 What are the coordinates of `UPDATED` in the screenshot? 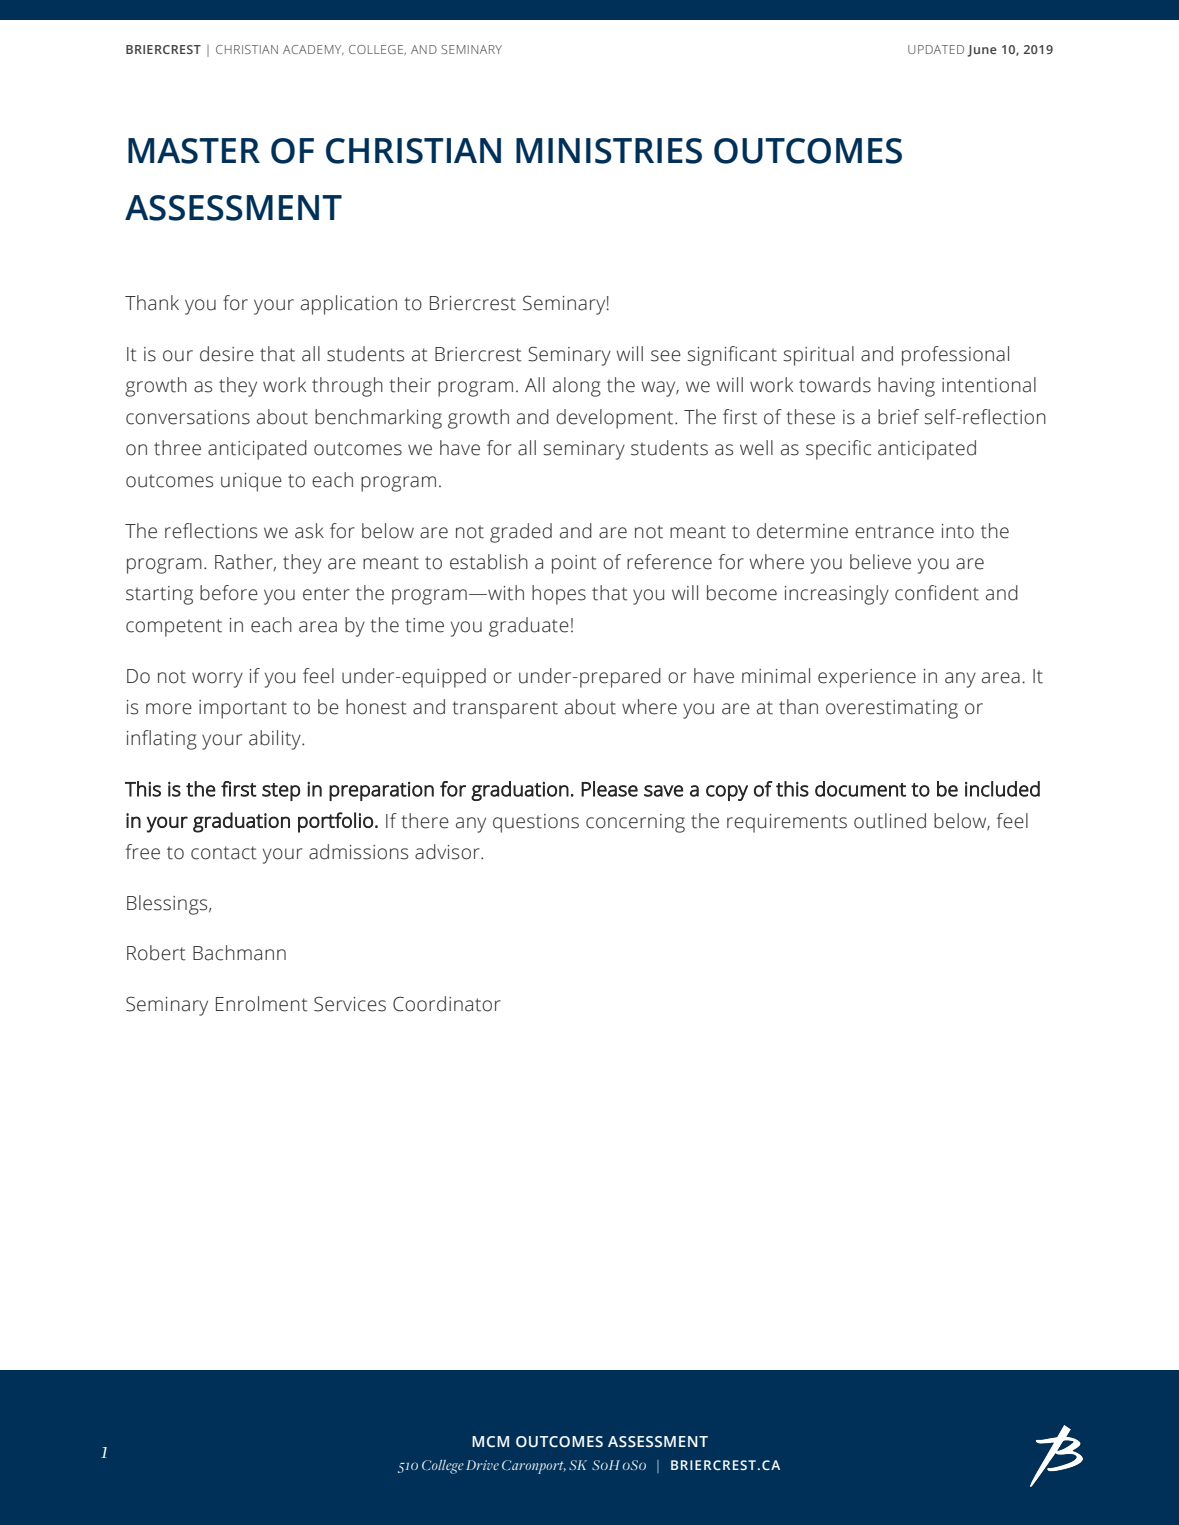 It's located at (936, 49).
